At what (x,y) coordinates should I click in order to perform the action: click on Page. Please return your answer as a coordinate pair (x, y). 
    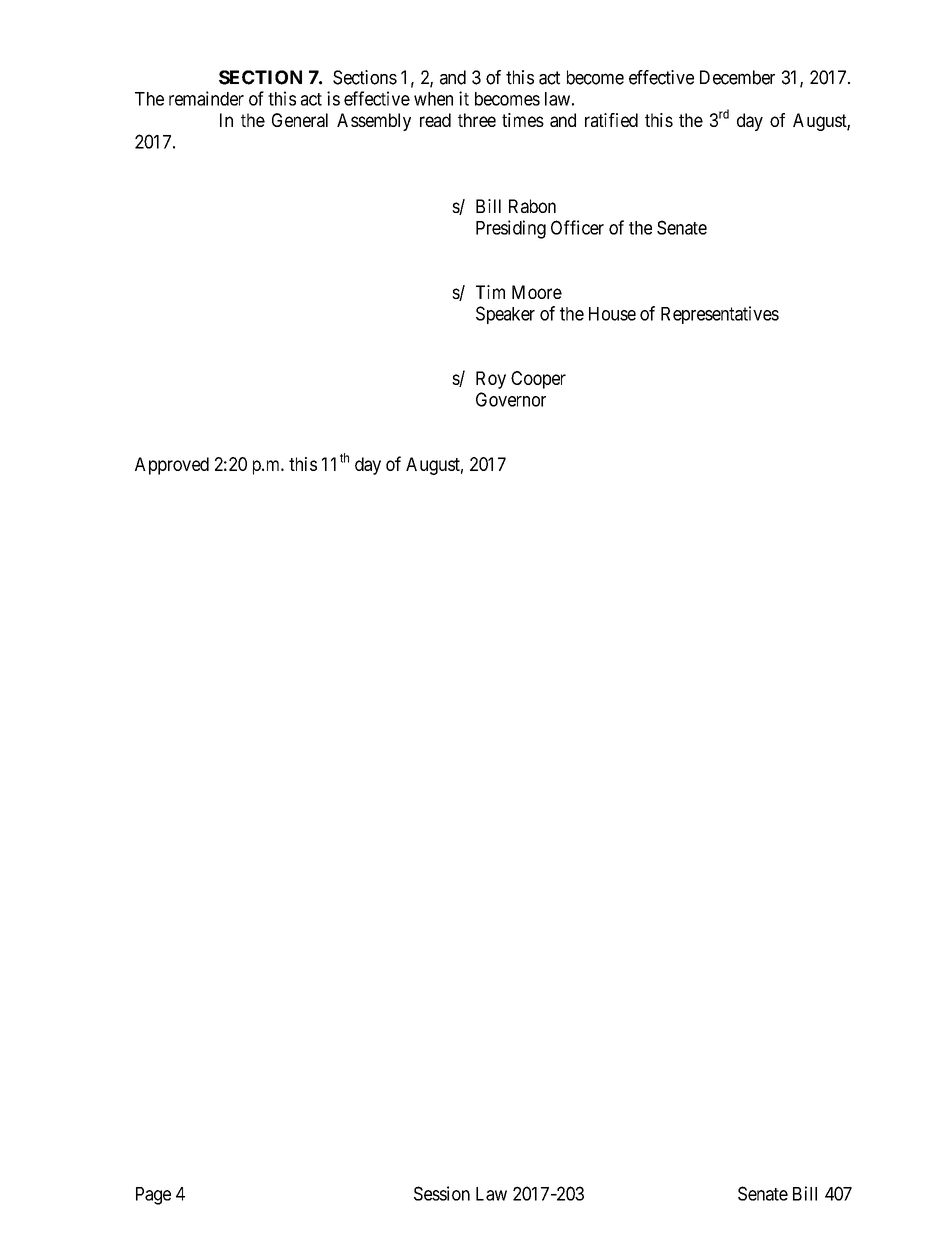
    Looking at the image, I should click on (153, 1196).
